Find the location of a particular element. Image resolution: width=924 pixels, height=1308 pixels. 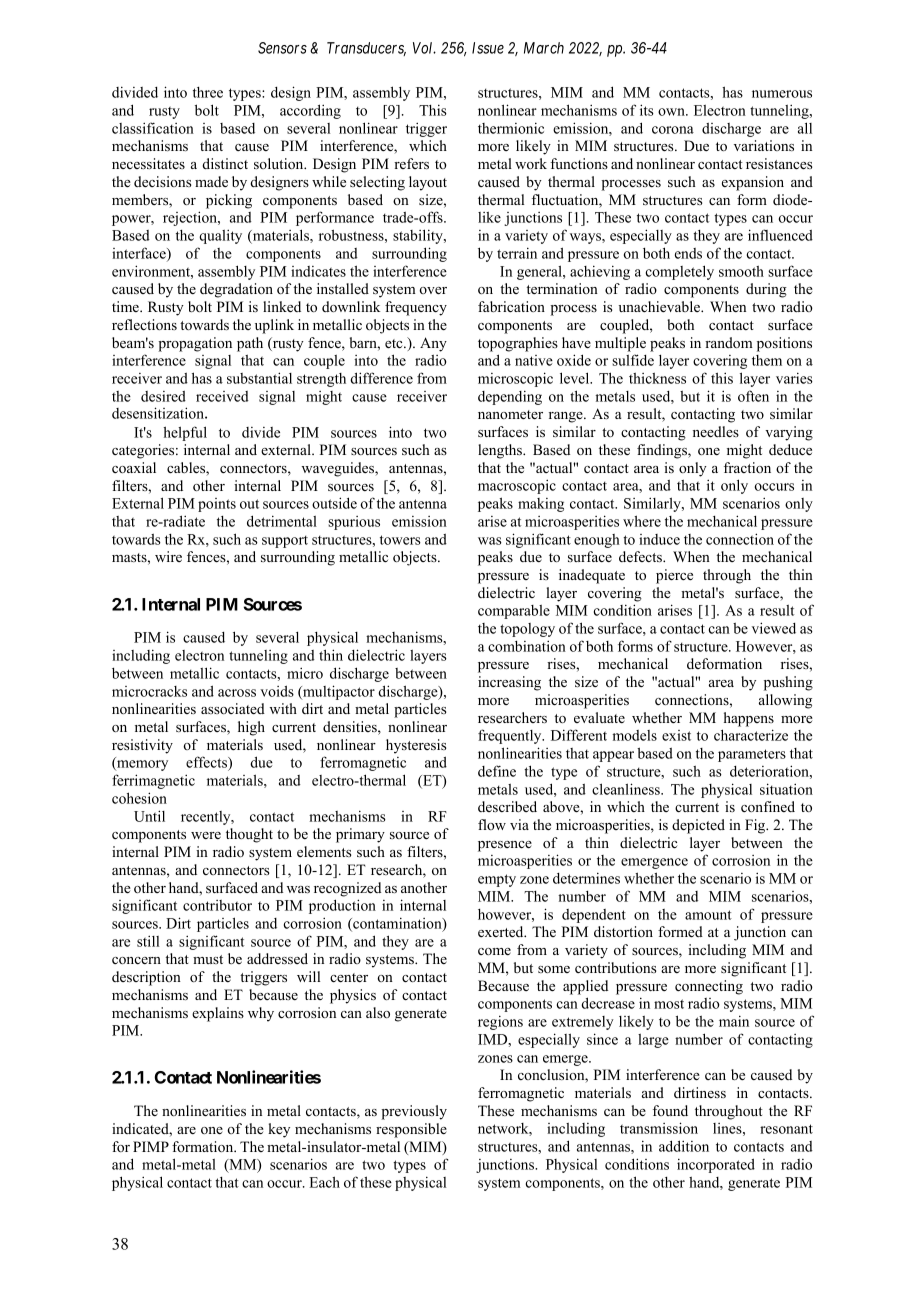

numerous is located at coordinates (782, 94).
